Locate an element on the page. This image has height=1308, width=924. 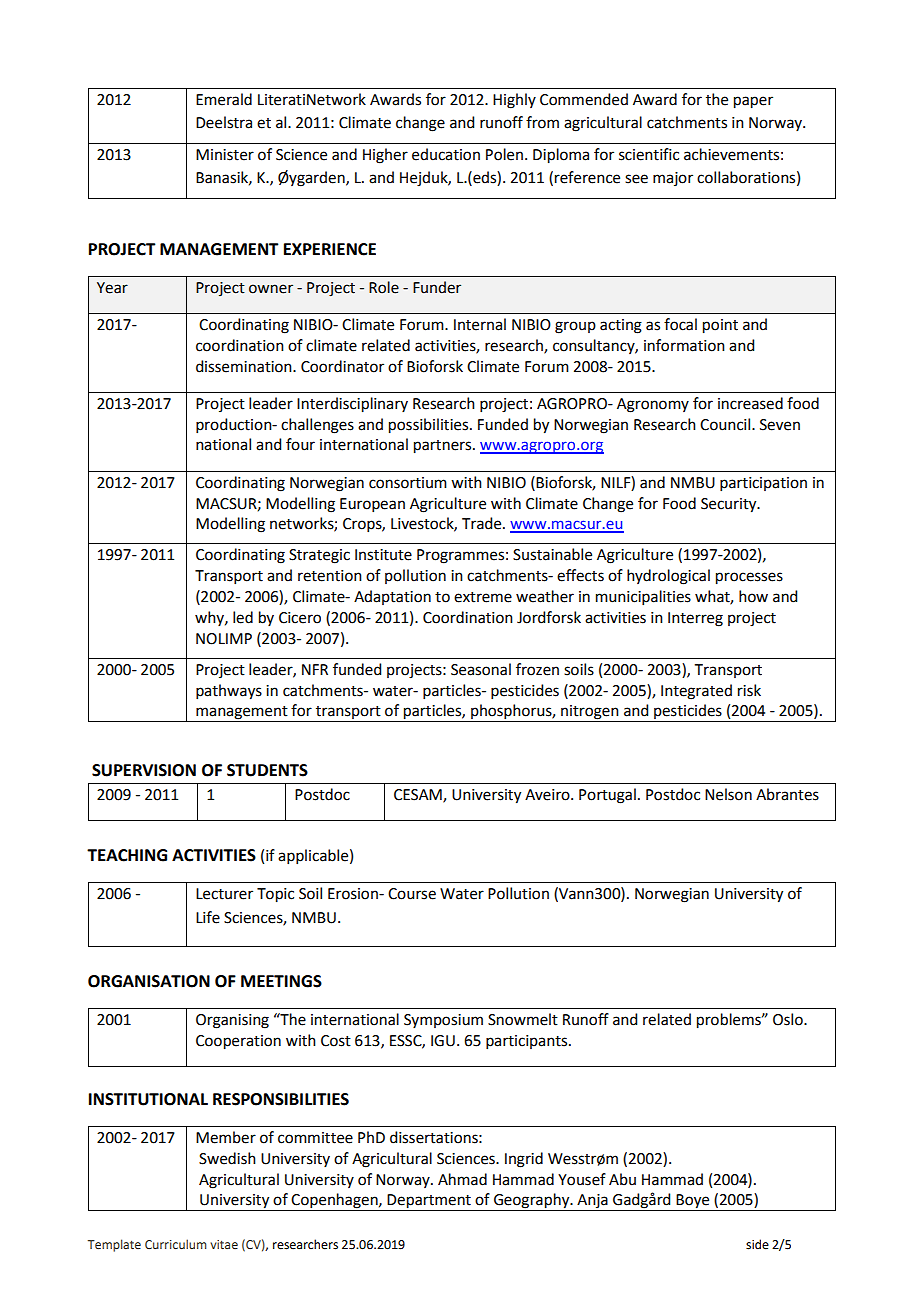
Curriculum is located at coordinates (176, 1244).
